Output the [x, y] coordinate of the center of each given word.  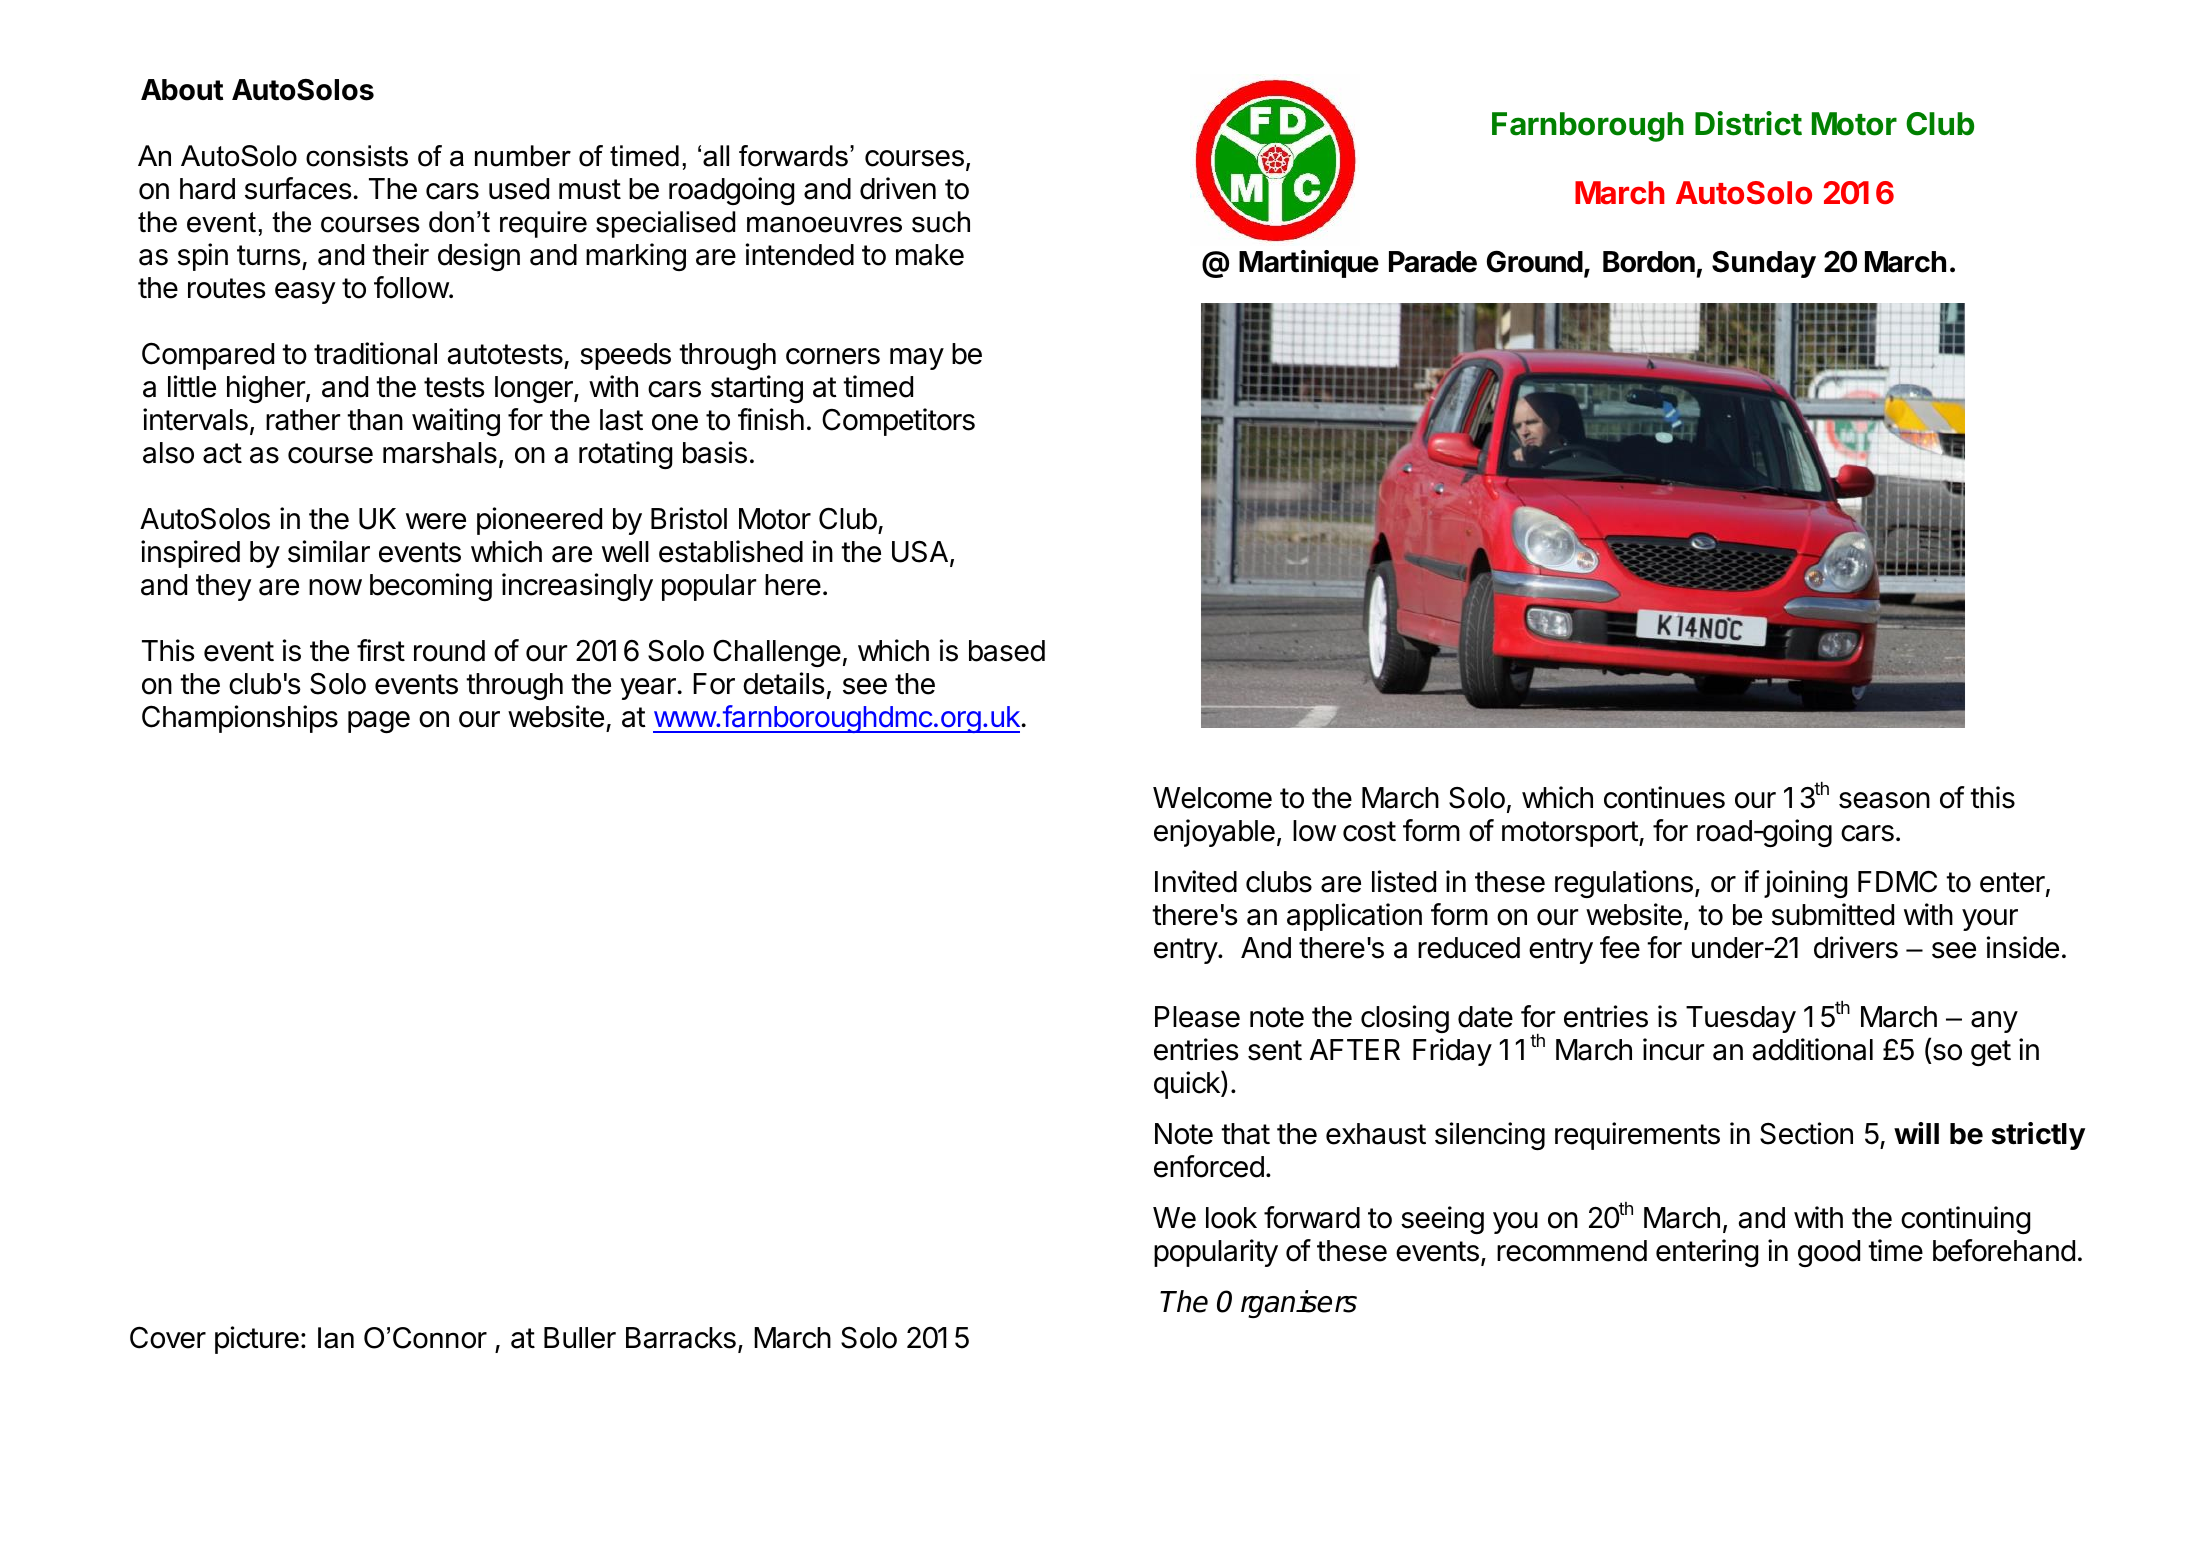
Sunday [1764, 264]
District [1748, 123]
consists [357, 156]
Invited [1196, 881]
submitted [1833, 914]
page [379, 722]
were [436, 521]
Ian [336, 1338]
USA [921, 553]
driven [898, 188]
